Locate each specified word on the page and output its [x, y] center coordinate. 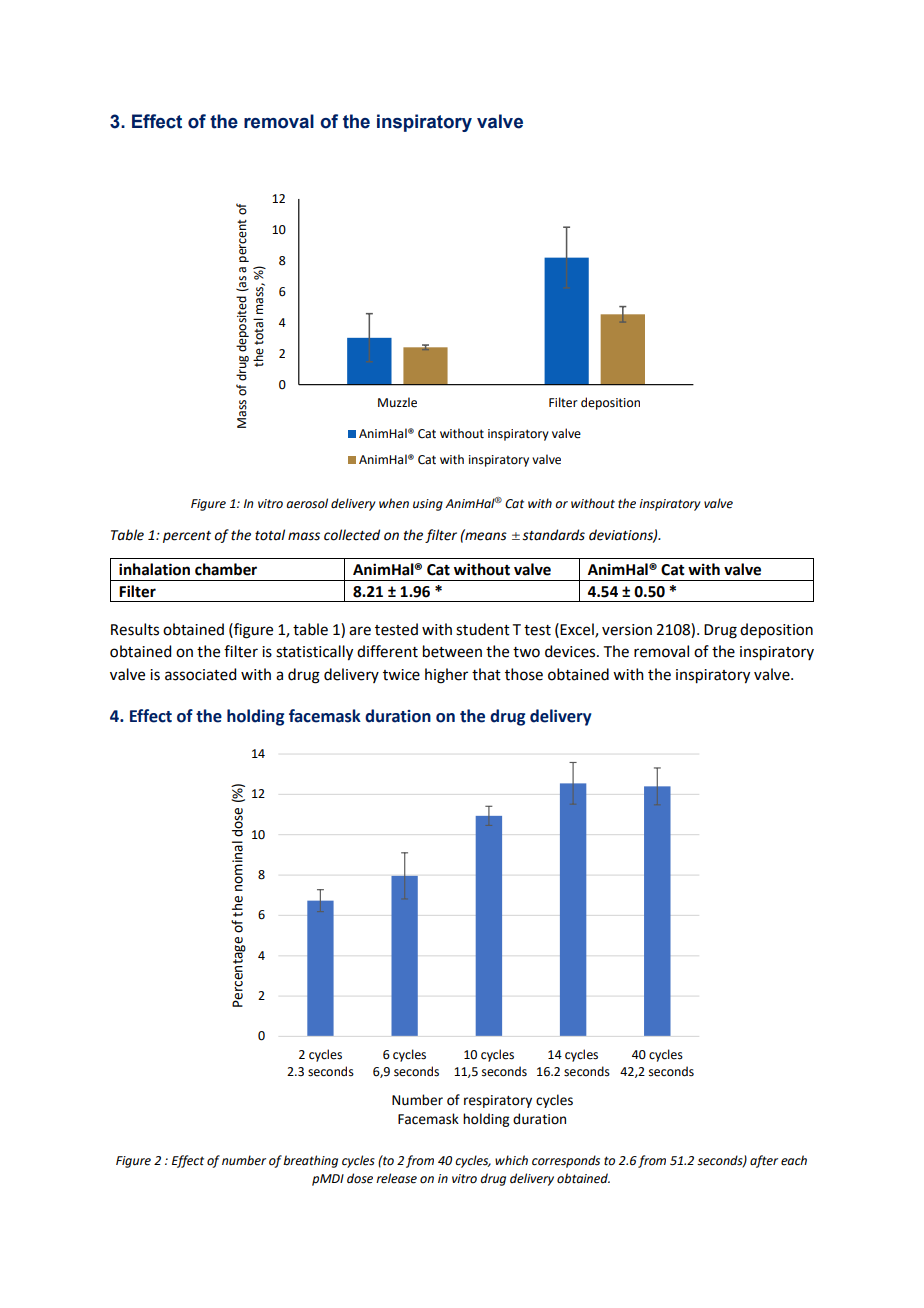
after [764, 1161]
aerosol [307, 503]
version [627, 630]
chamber [226, 569]
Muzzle [397, 402]
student [483, 629]
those [524, 674]
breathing [310, 1161]
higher [446, 676]
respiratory [498, 1101]
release [396, 1178]
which [511, 1160]
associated [200, 674]
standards [553, 535]
